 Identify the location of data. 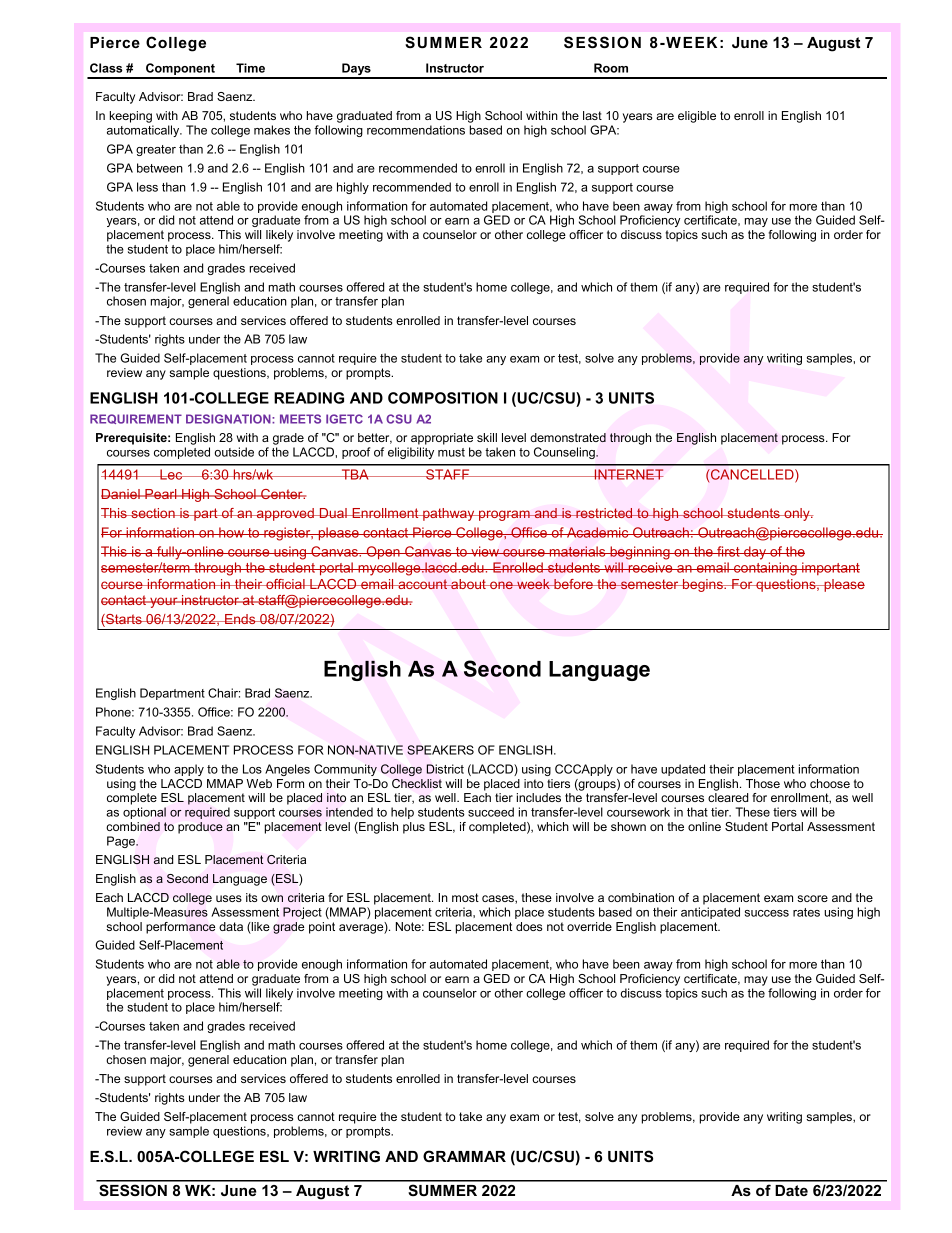
(231, 926).
